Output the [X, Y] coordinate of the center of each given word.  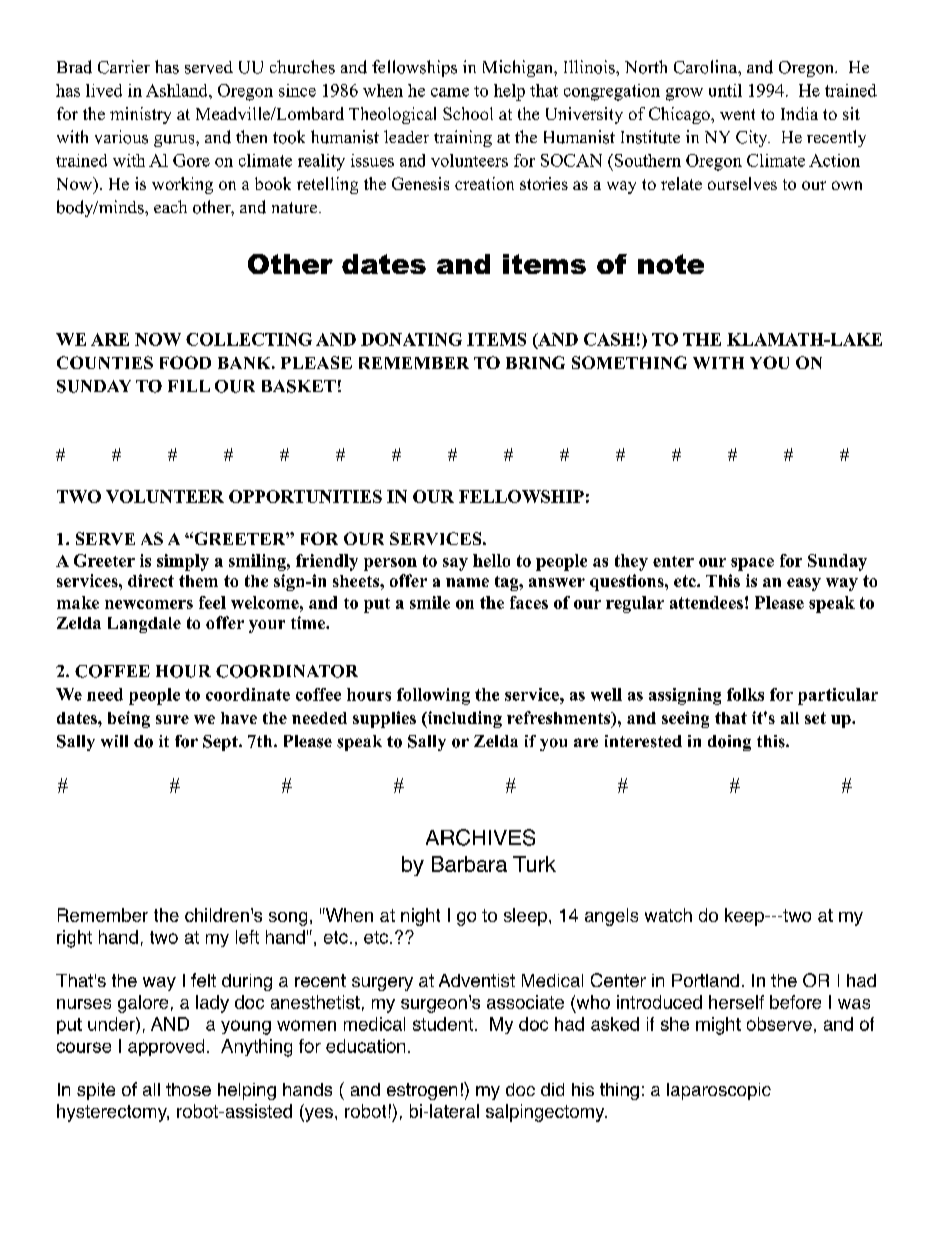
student [443, 1024]
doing [729, 743]
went [737, 114]
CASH [609, 339]
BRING [535, 362]
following [433, 696]
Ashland [178, 90]
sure [172, 719]
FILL [189, 386]
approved [166, 1047]
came [450, 92]
